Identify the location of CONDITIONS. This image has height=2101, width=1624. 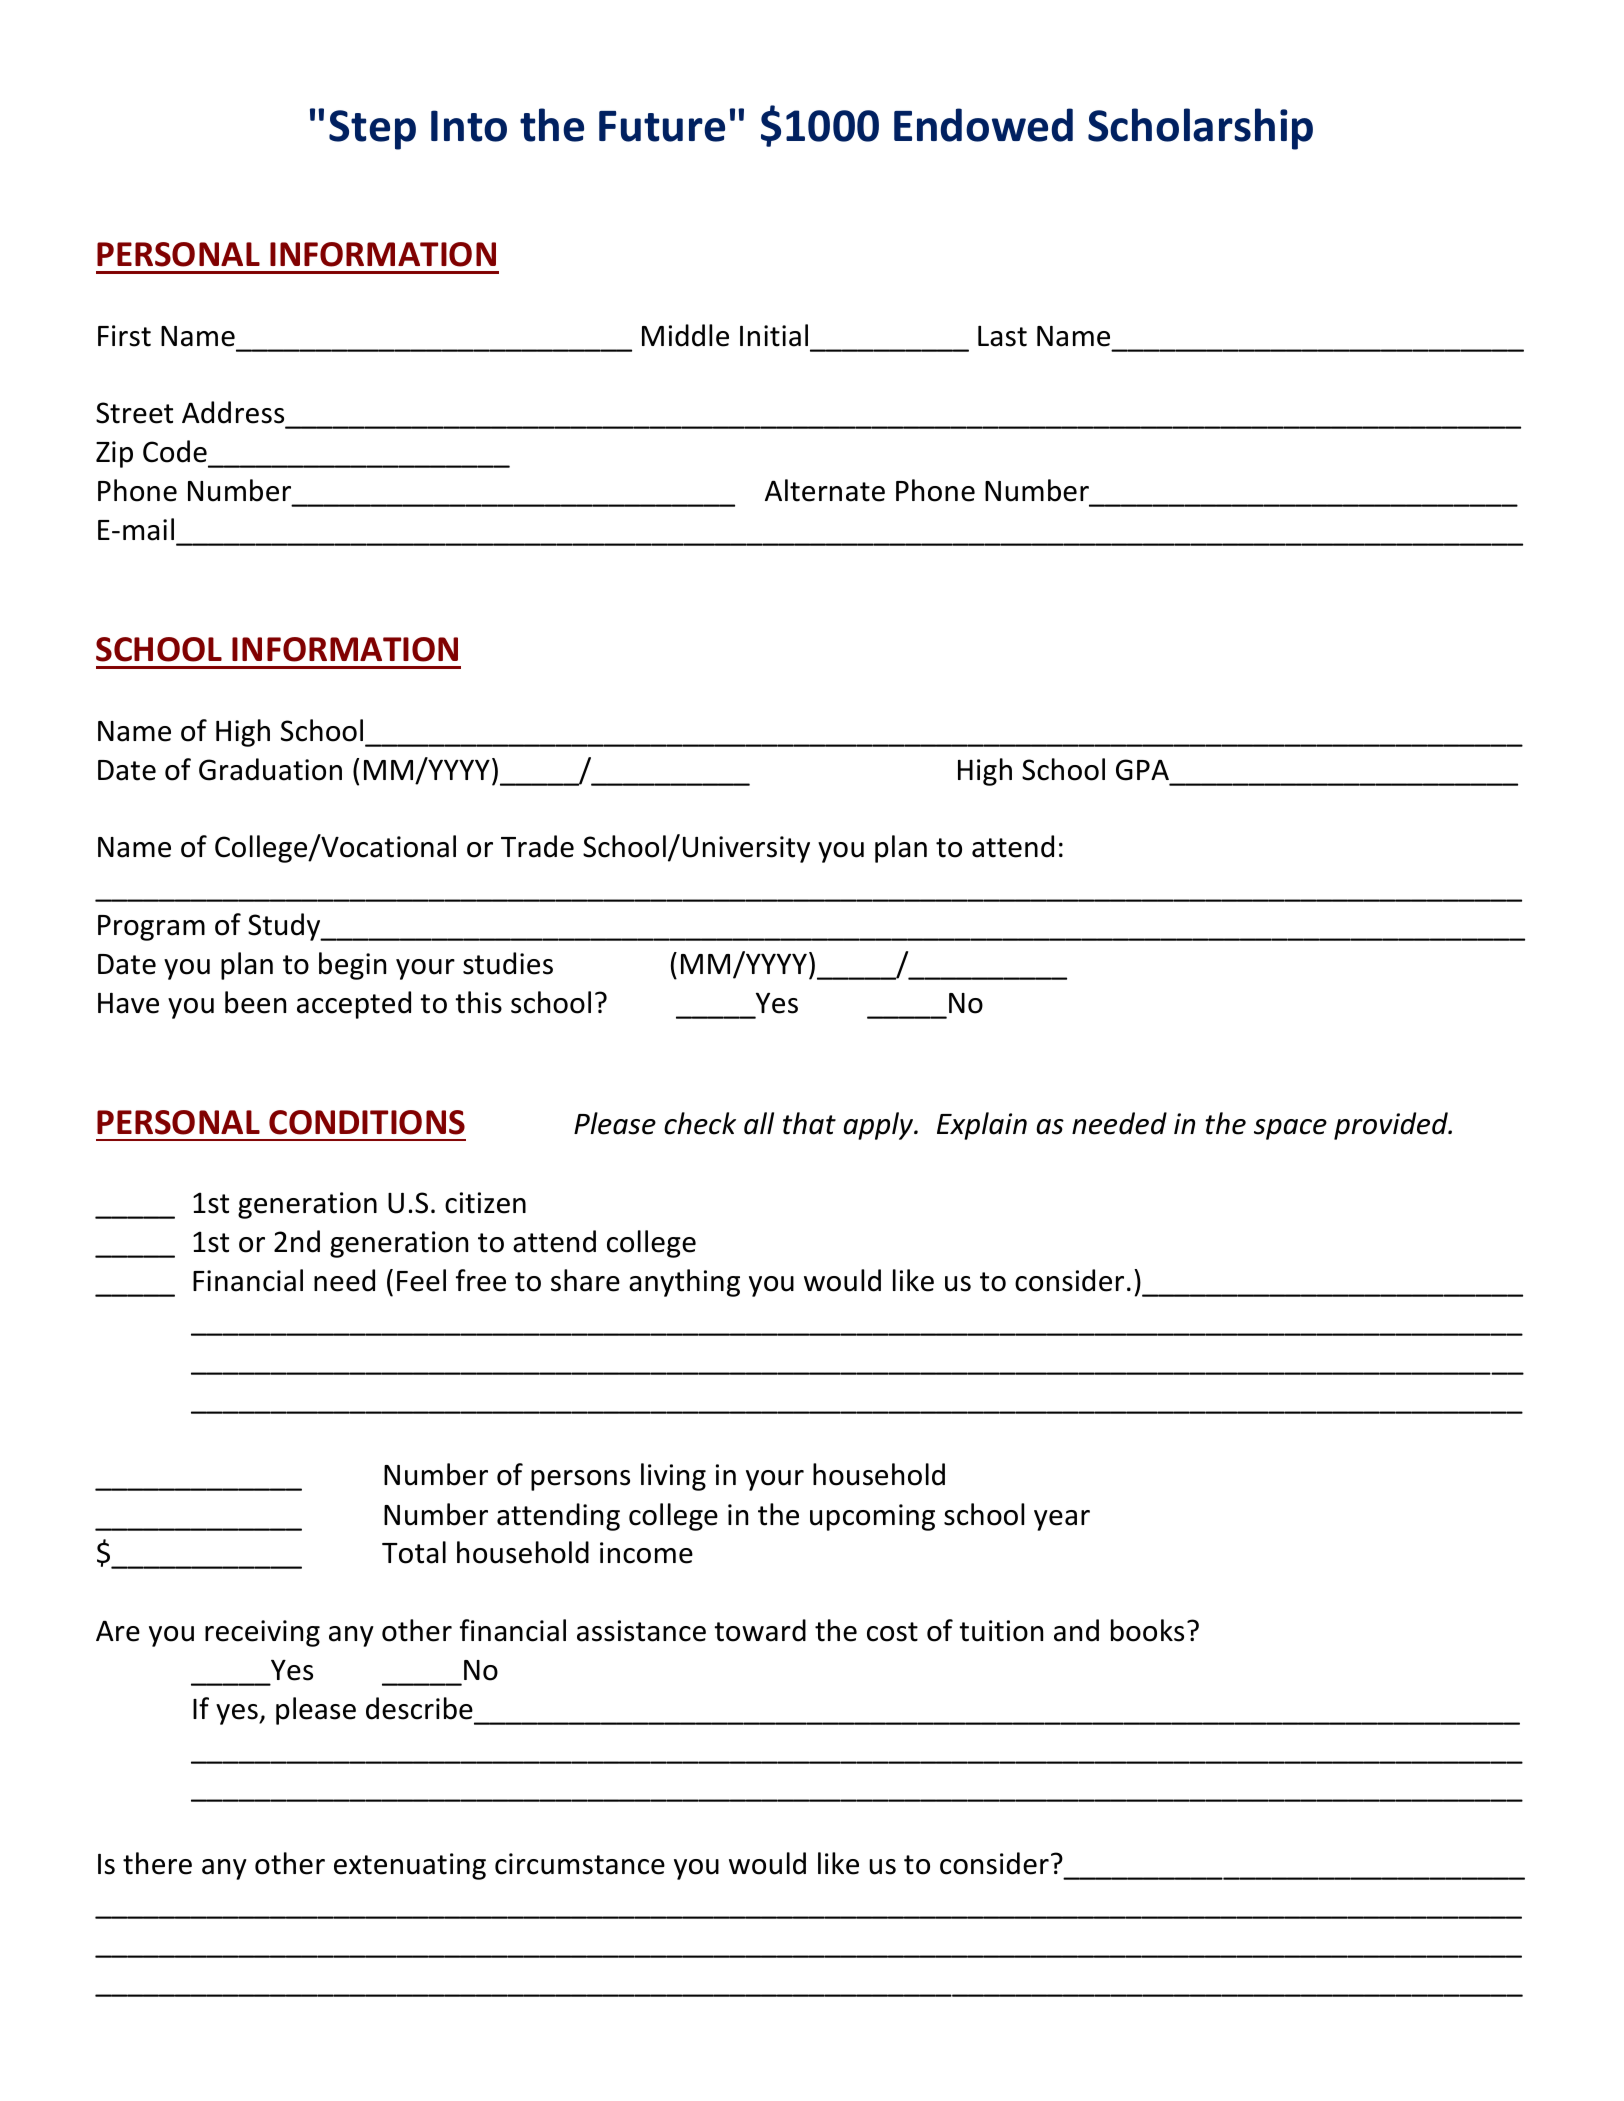
(367, 1122).
